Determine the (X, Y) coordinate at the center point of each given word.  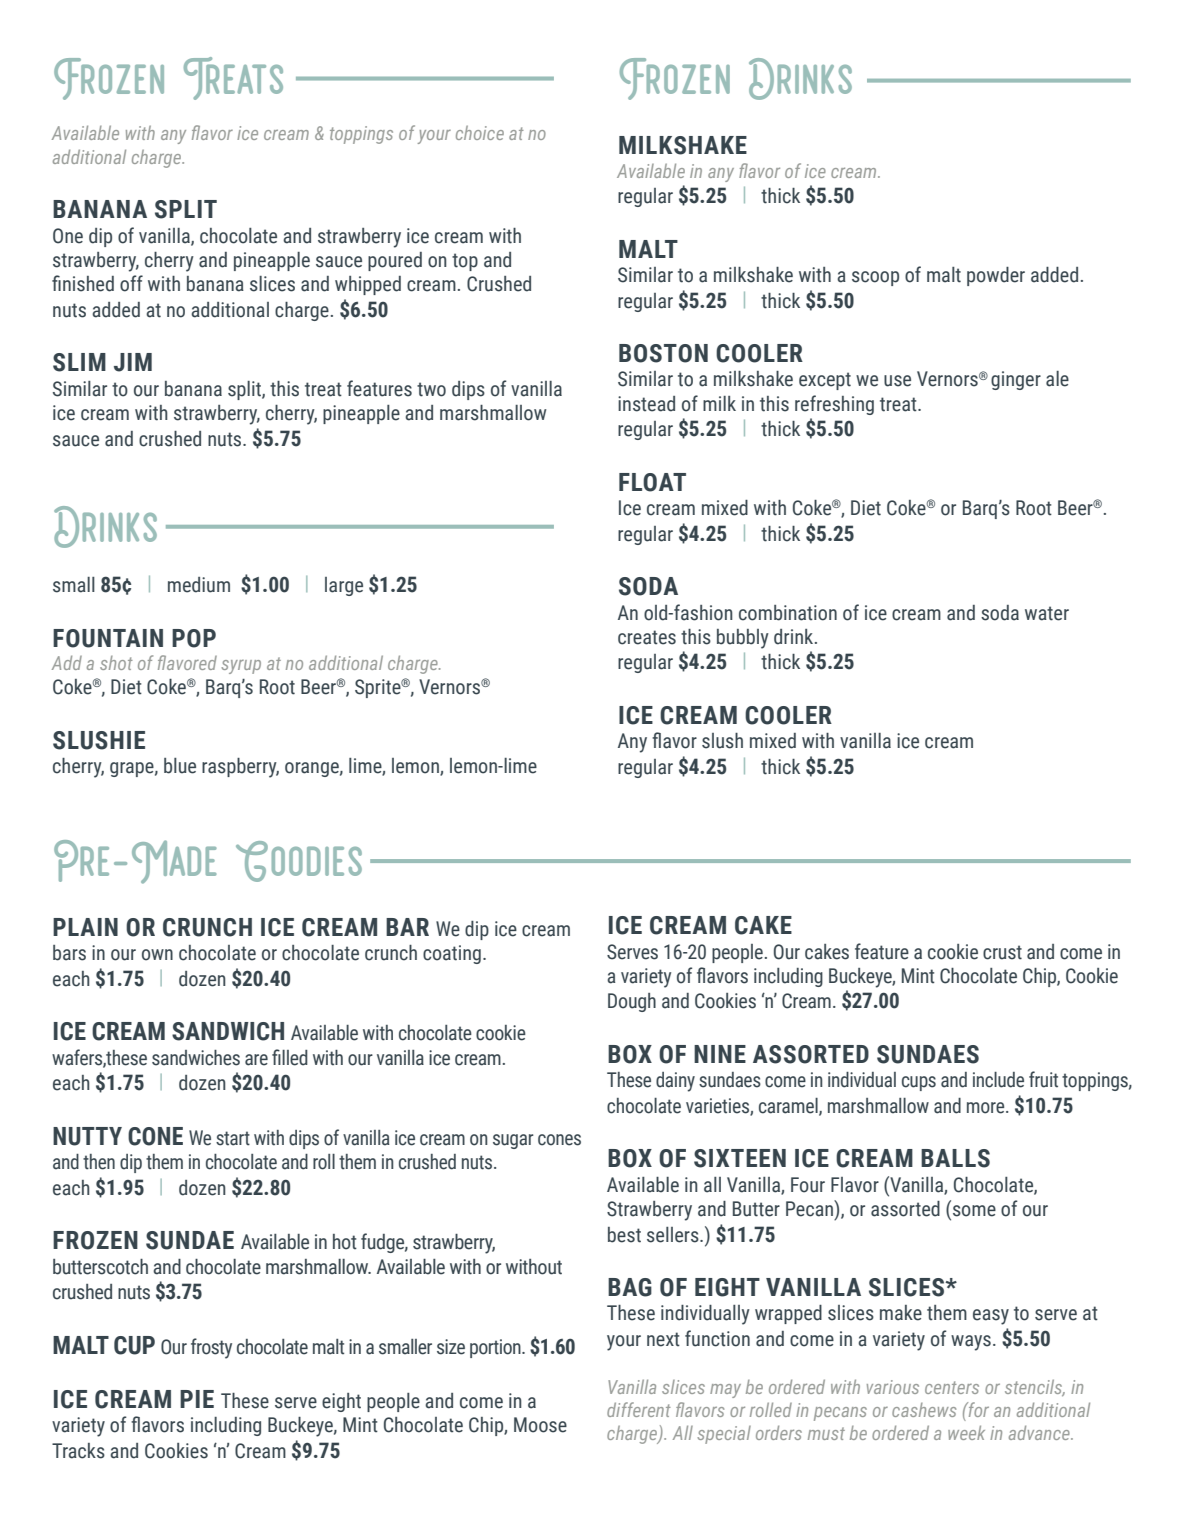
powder (996, 276)
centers (952, 1387)
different (639, 1409)
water (1047, 613)
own (157, 955)
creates (647, 637)
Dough (632, 1002)
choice (480, 133)
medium (199, 585)
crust (1002, 952)
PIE (197, 1399)
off (131, 283)
